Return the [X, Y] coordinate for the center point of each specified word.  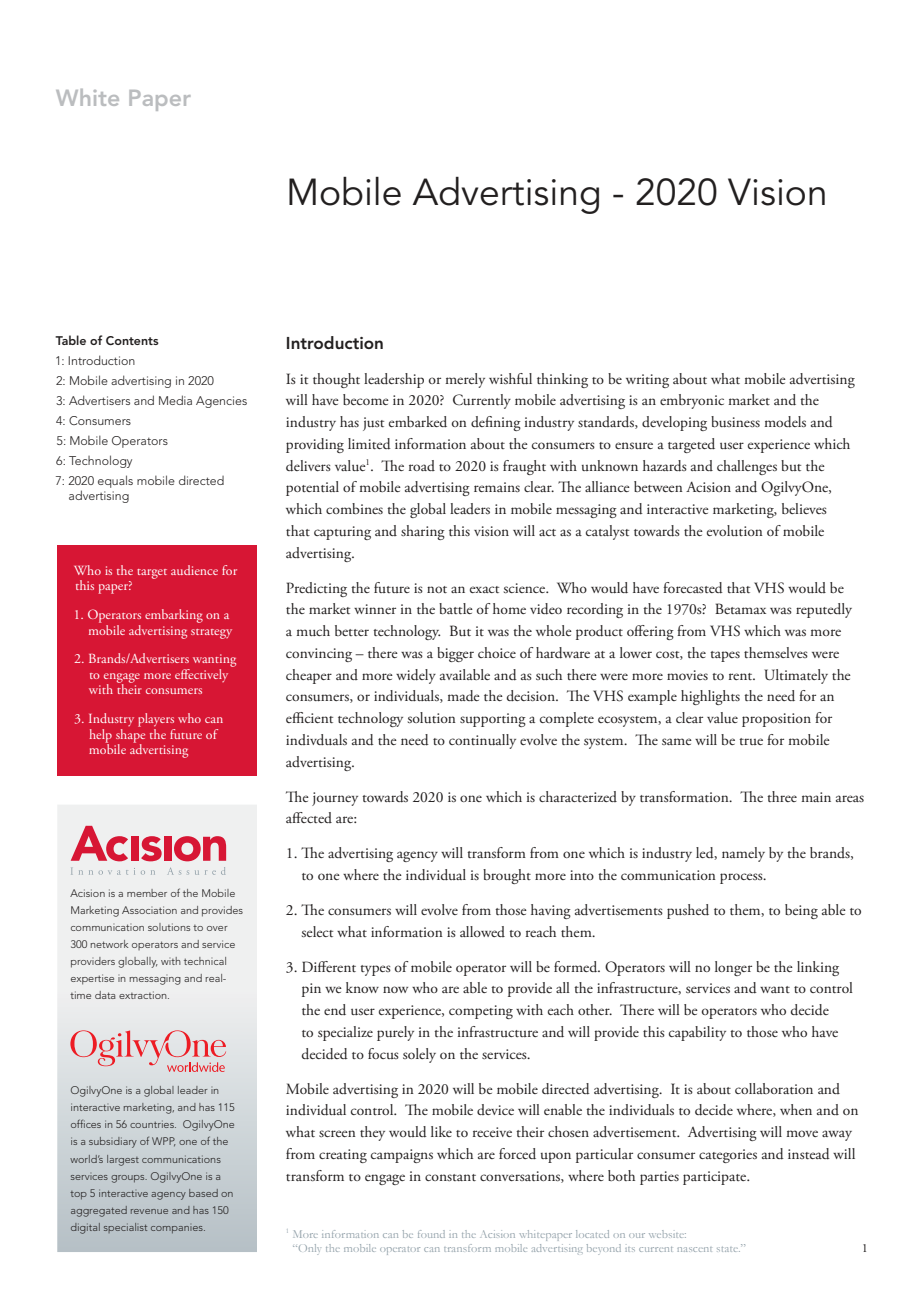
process [742, 878]
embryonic [692, 401]
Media [175, 400]
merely [465, 380]
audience [194, 570]
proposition [776, 720]
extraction [144, 995]
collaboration [774, 1088]
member [147, 893]
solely [419, 1055]
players [156, 720]
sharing [423, 532]
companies [178, 1229]
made [463, 696]
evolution [735, 530]
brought [507, 876]
